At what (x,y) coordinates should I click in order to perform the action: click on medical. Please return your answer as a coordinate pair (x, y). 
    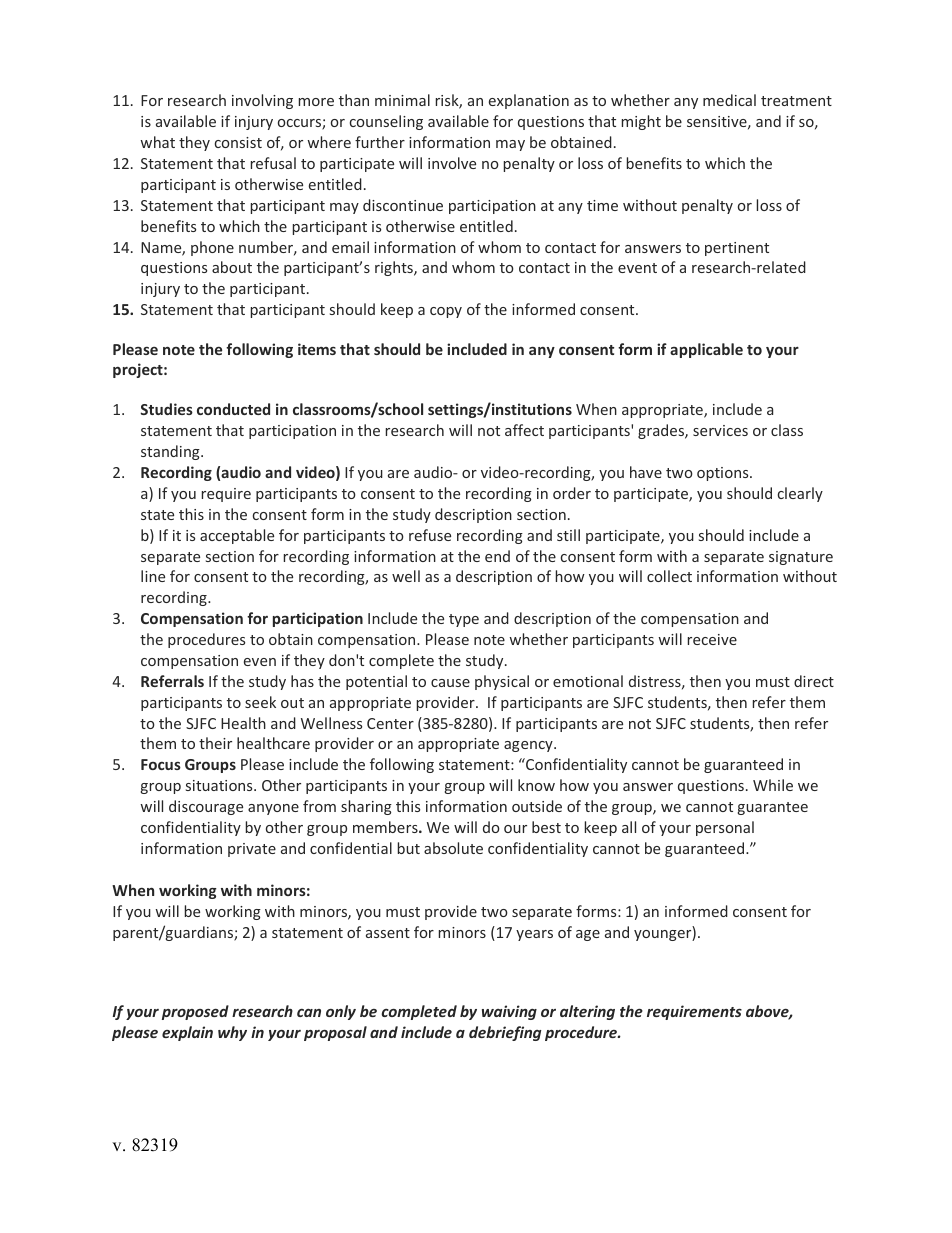
    Looking at the image, I should click on (729, 100).
